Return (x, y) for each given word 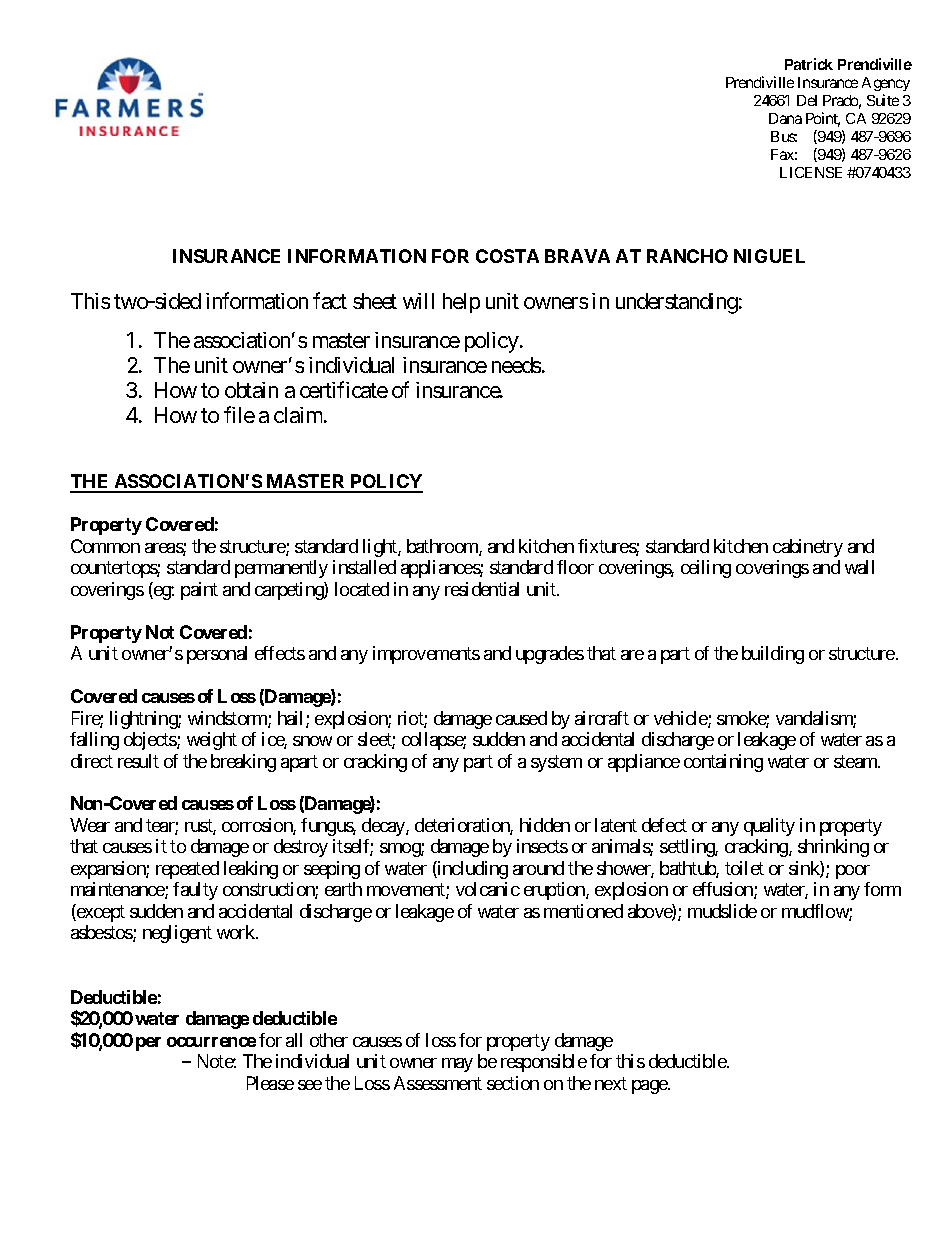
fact (330, 300)
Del (807, 100)
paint (199, 591)
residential (482, 589)
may (457, 1065)
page (650, 1087)
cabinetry (808, 548)
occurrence (211, 1042)
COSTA (507, 256)
